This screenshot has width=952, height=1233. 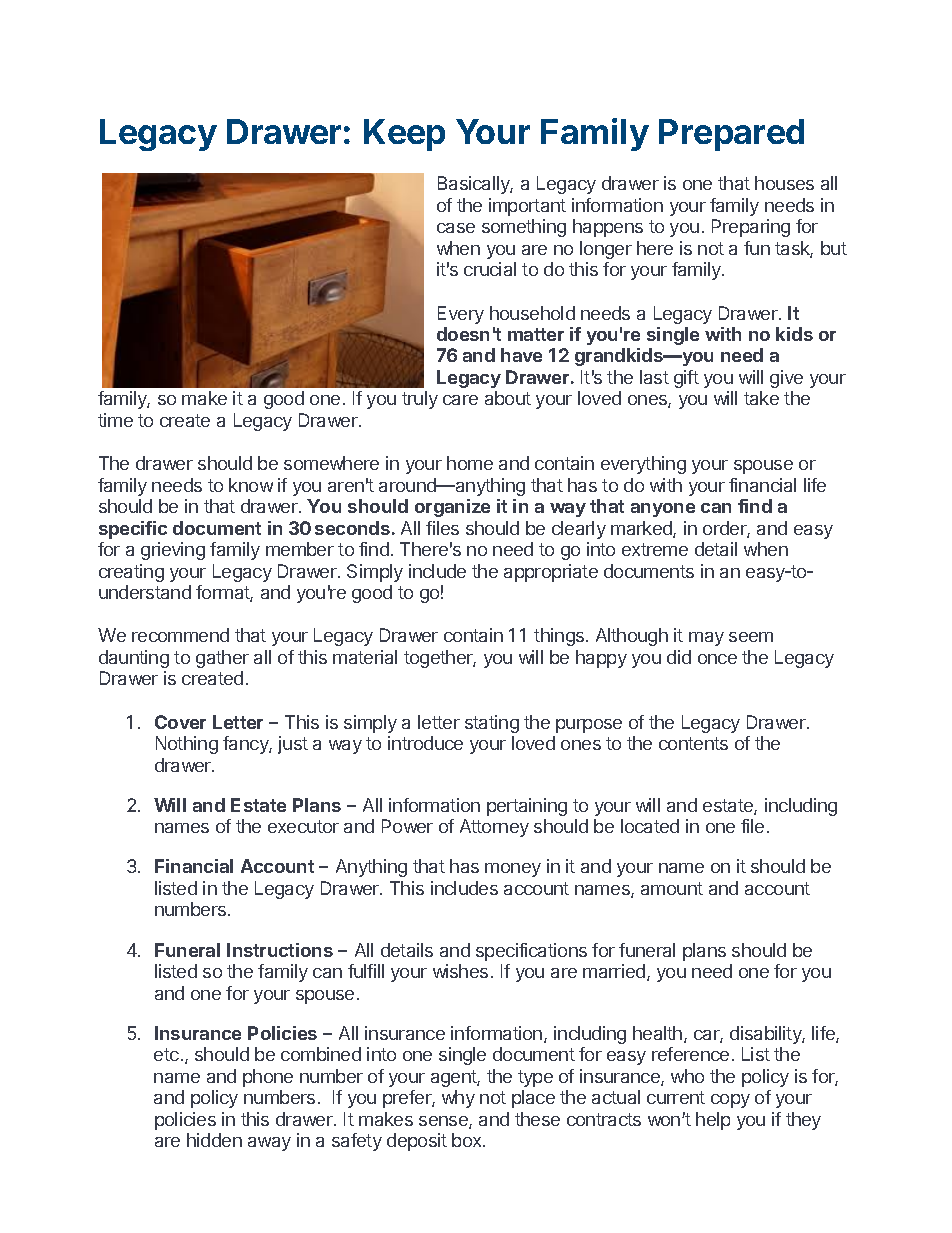 I want to click on take, so click(x=761, y=398).
